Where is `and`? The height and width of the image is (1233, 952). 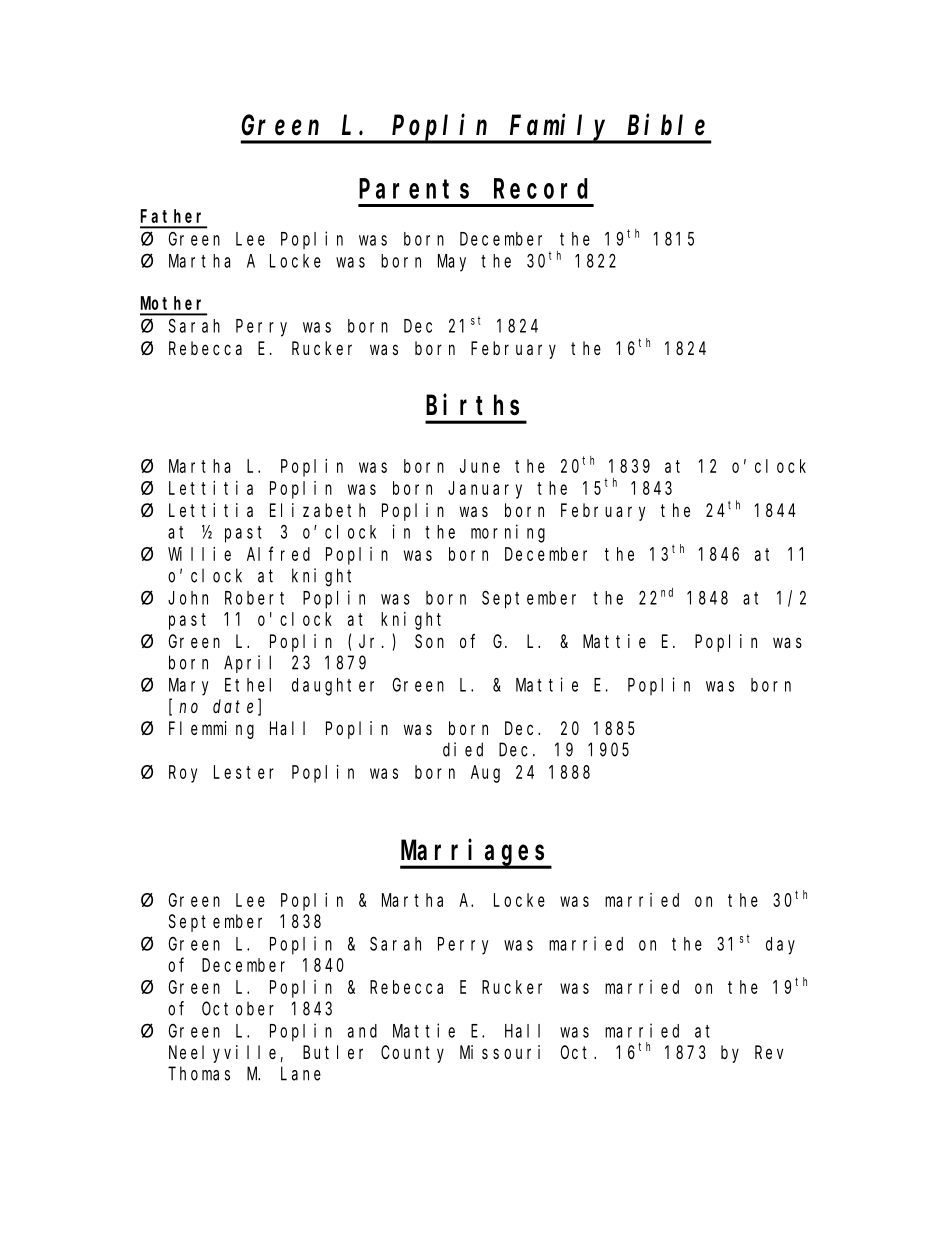
and is located at coordinates (362, 1031).
